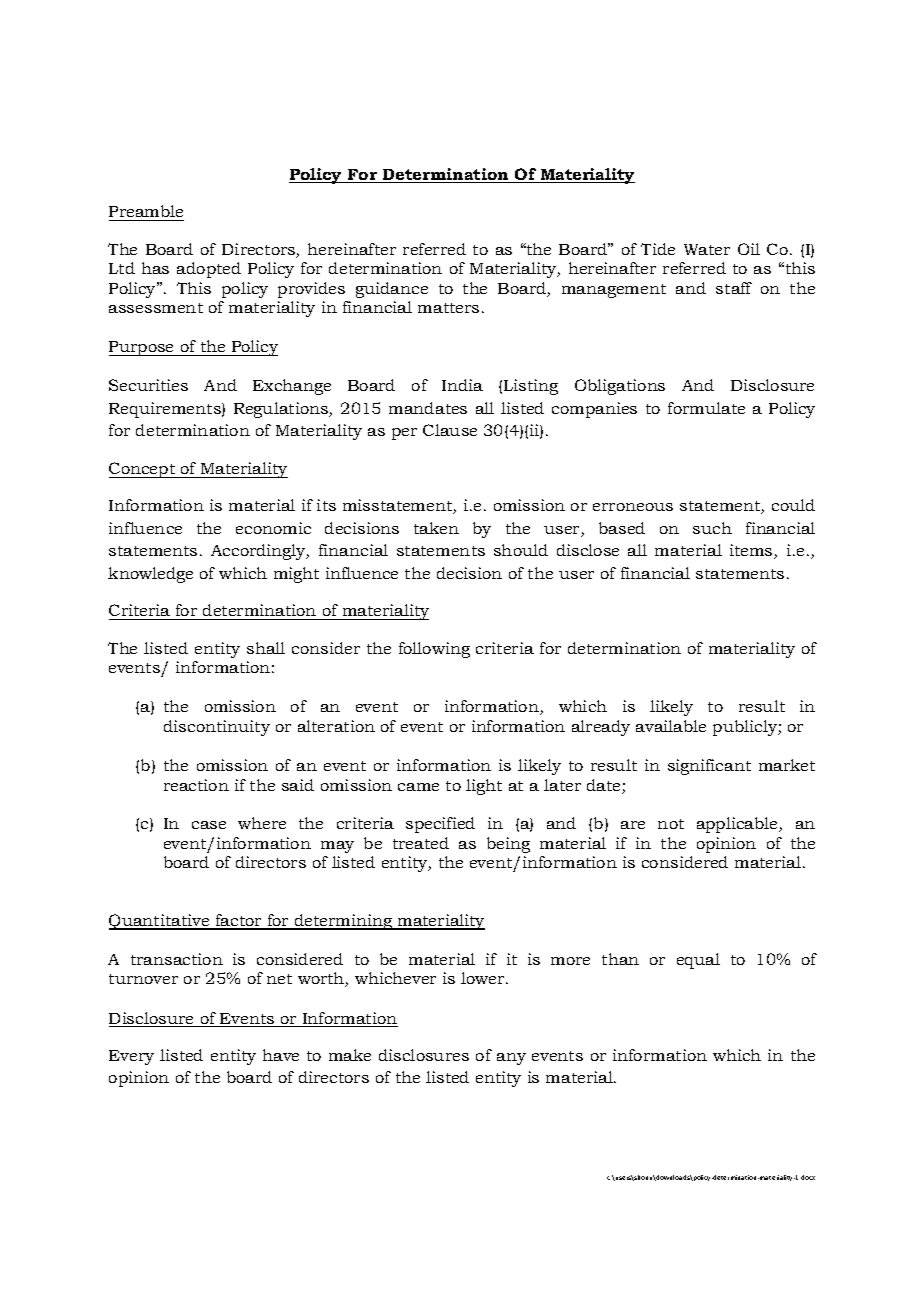  What do you see at coordinates (266, 648) in the screenshot?
I see `shall` at bounding box center [266, 648].
